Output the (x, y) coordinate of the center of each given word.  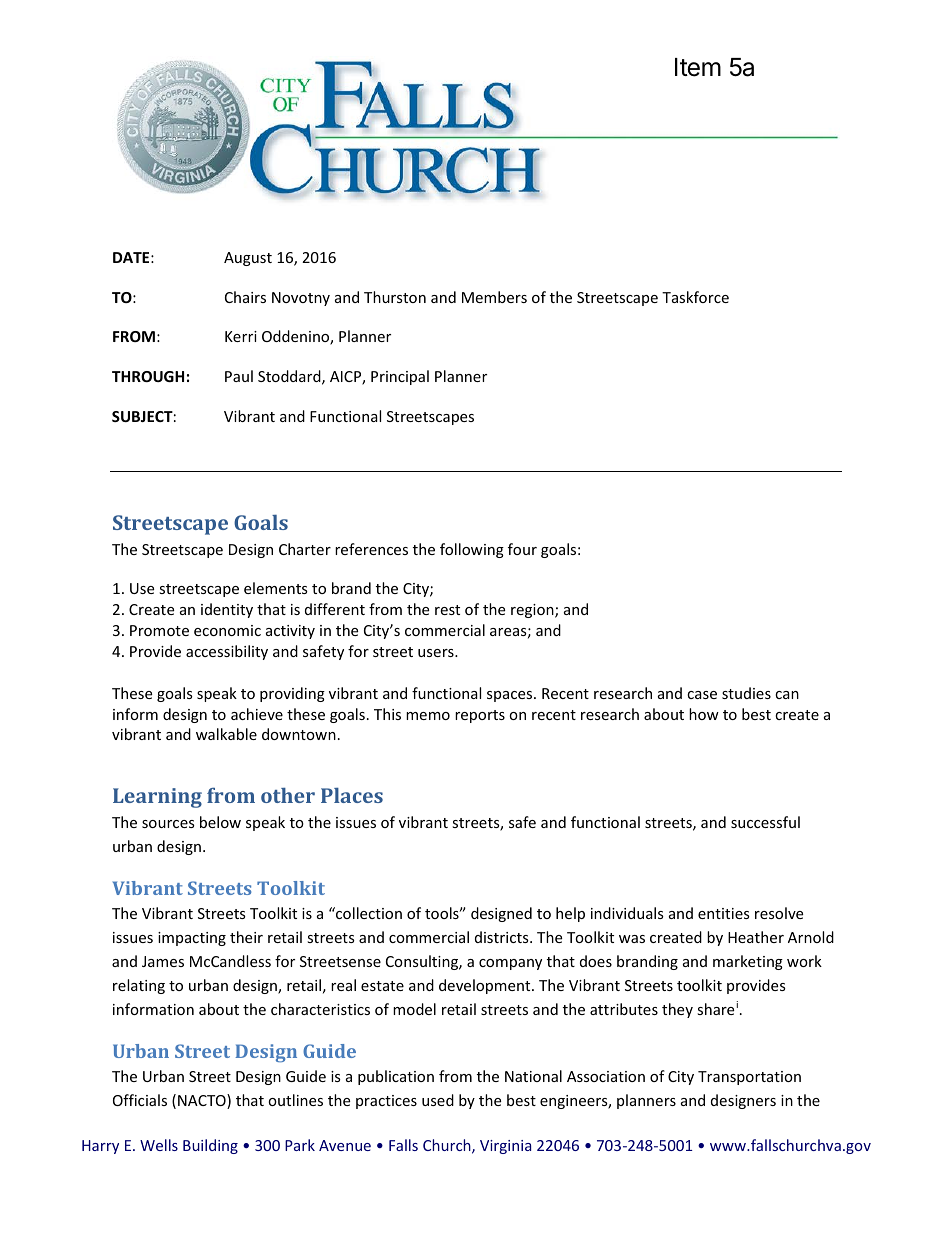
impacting (192, 939)
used (438, 1100)
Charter (305, 549)
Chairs (245, 297)
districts (503, 937)
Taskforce (695, 297)
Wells (159, 1145)
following (472, 550)
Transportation (749, 1078)
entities (724, 913)
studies (746, 693)
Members (494, 297)
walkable (226, 734)
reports (480, 716)
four (522, 549)
